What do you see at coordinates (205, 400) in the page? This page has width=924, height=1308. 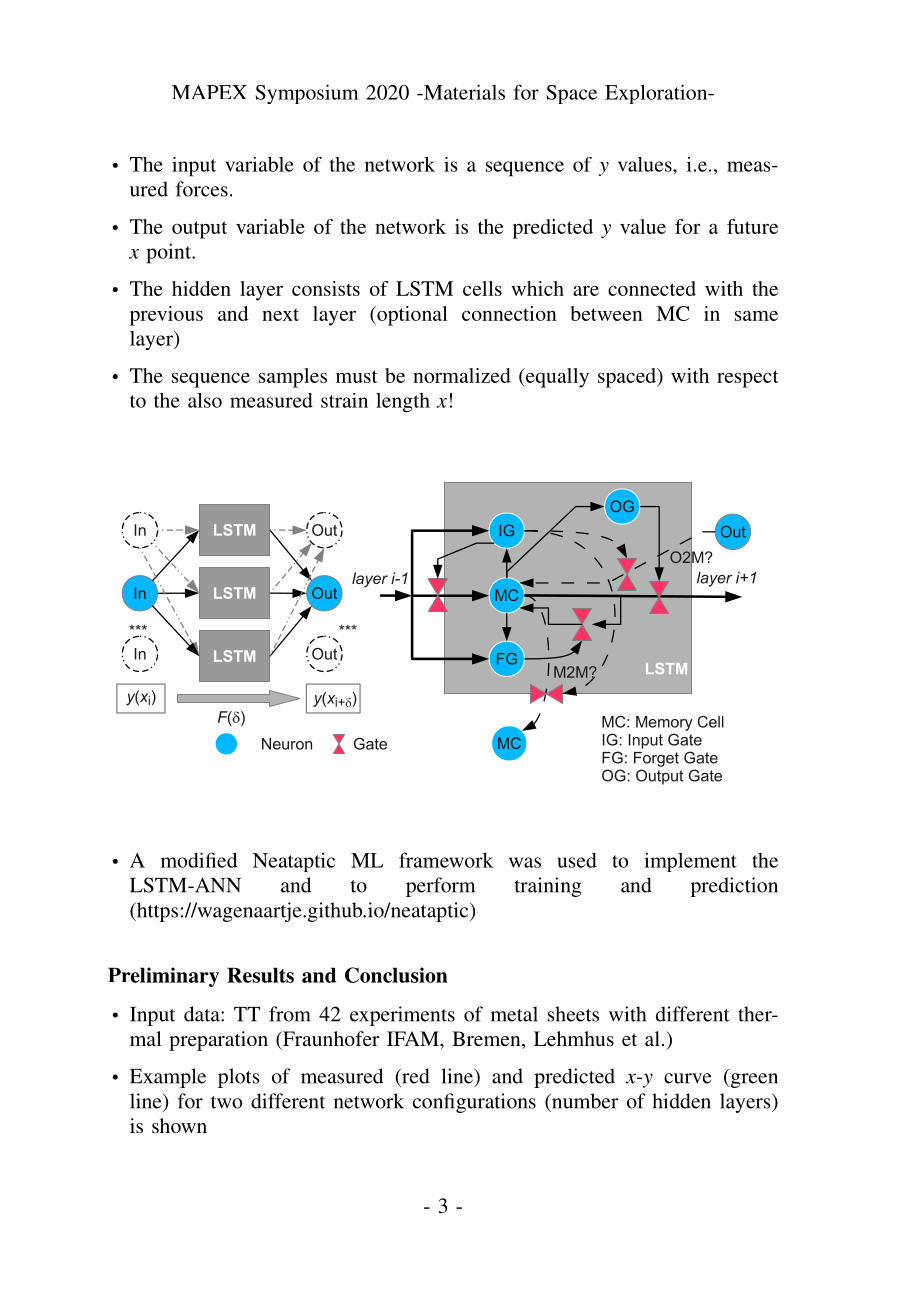 I see `also` at bounding box center [205, 400].
